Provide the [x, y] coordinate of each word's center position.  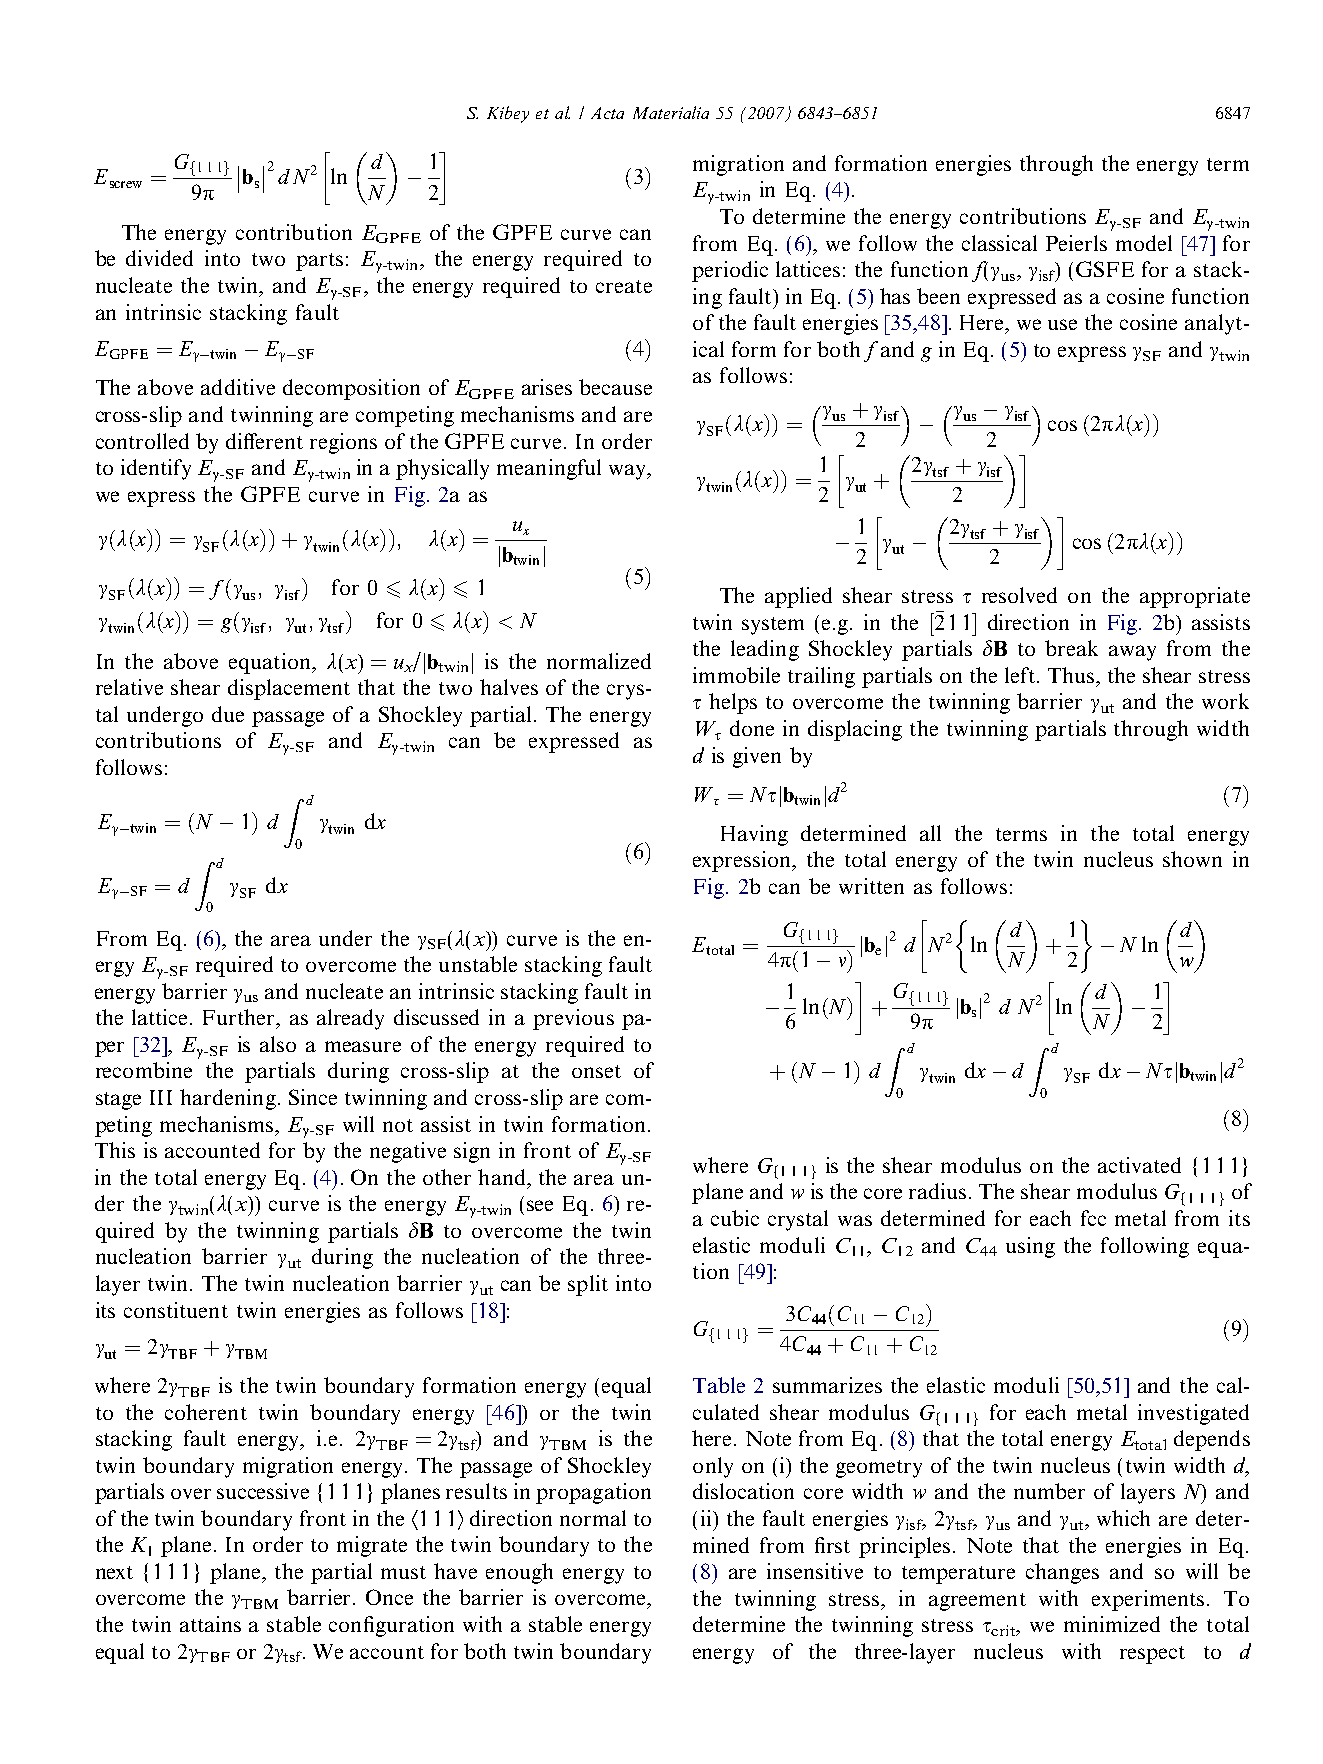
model [1144, 243]
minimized [1112, 1624]
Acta [607, 113]
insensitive [815, 1571]
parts [319, 262]
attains [210, 1624]
